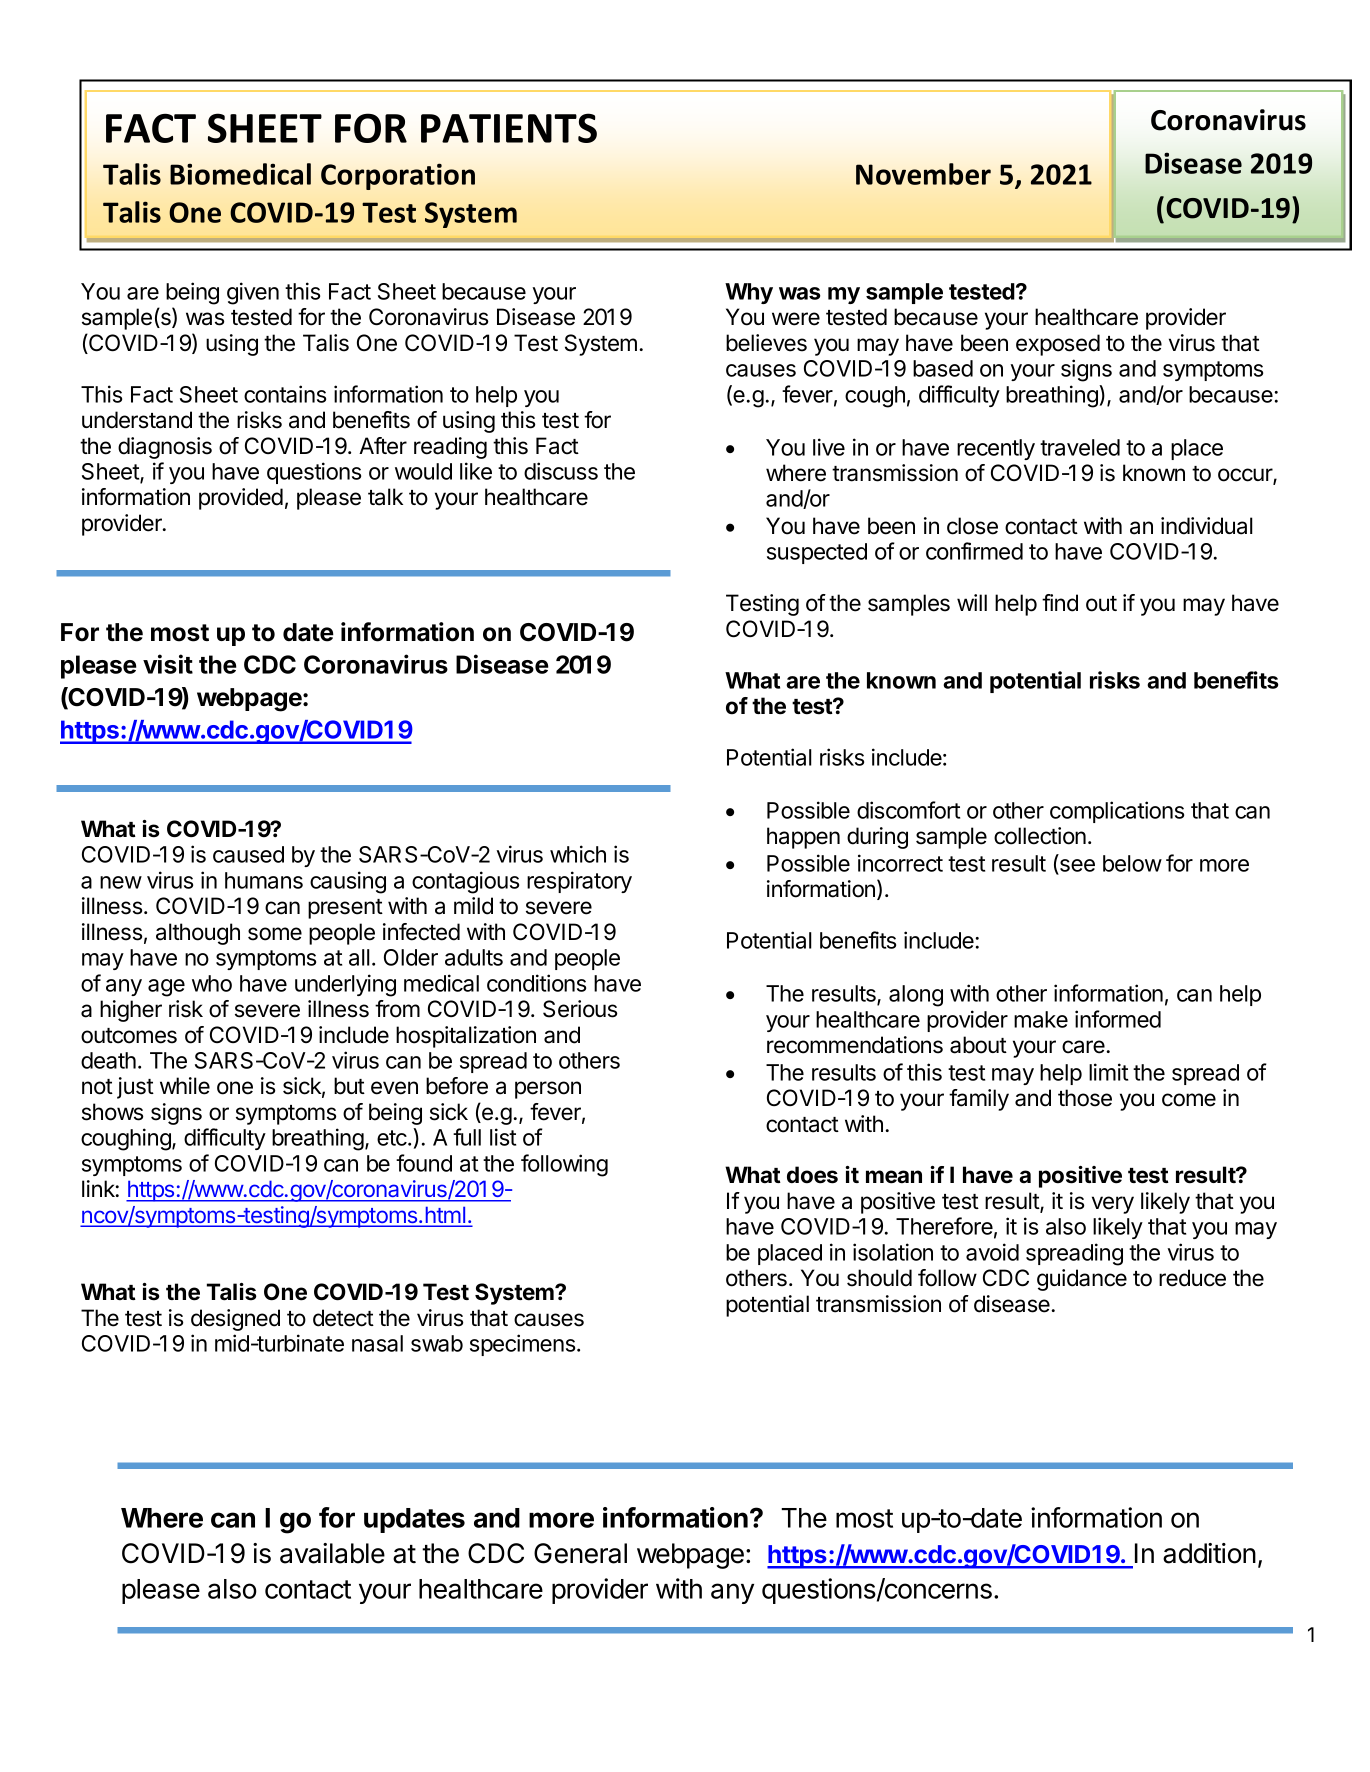 The height and width of the image is (1772, 1370). I want to click on while, so click(185, 1086).
